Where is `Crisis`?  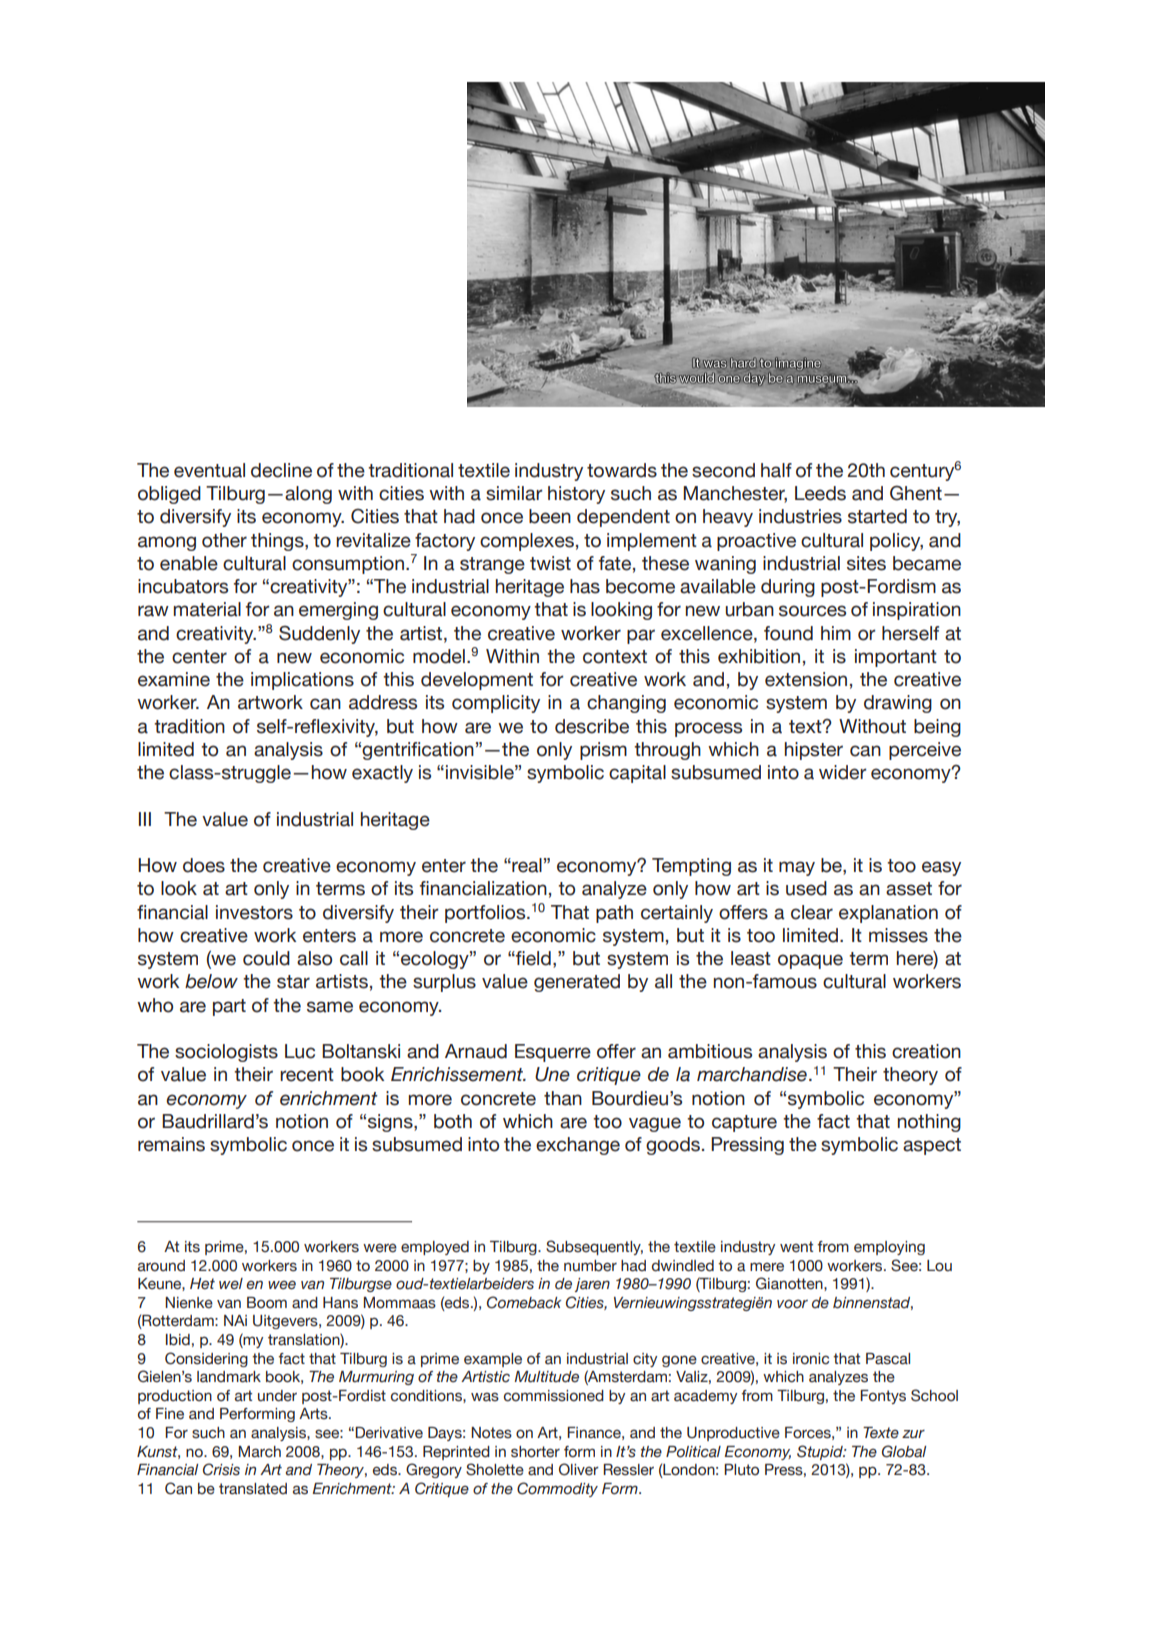
Crisis is located at coordinates (221, 1469).
